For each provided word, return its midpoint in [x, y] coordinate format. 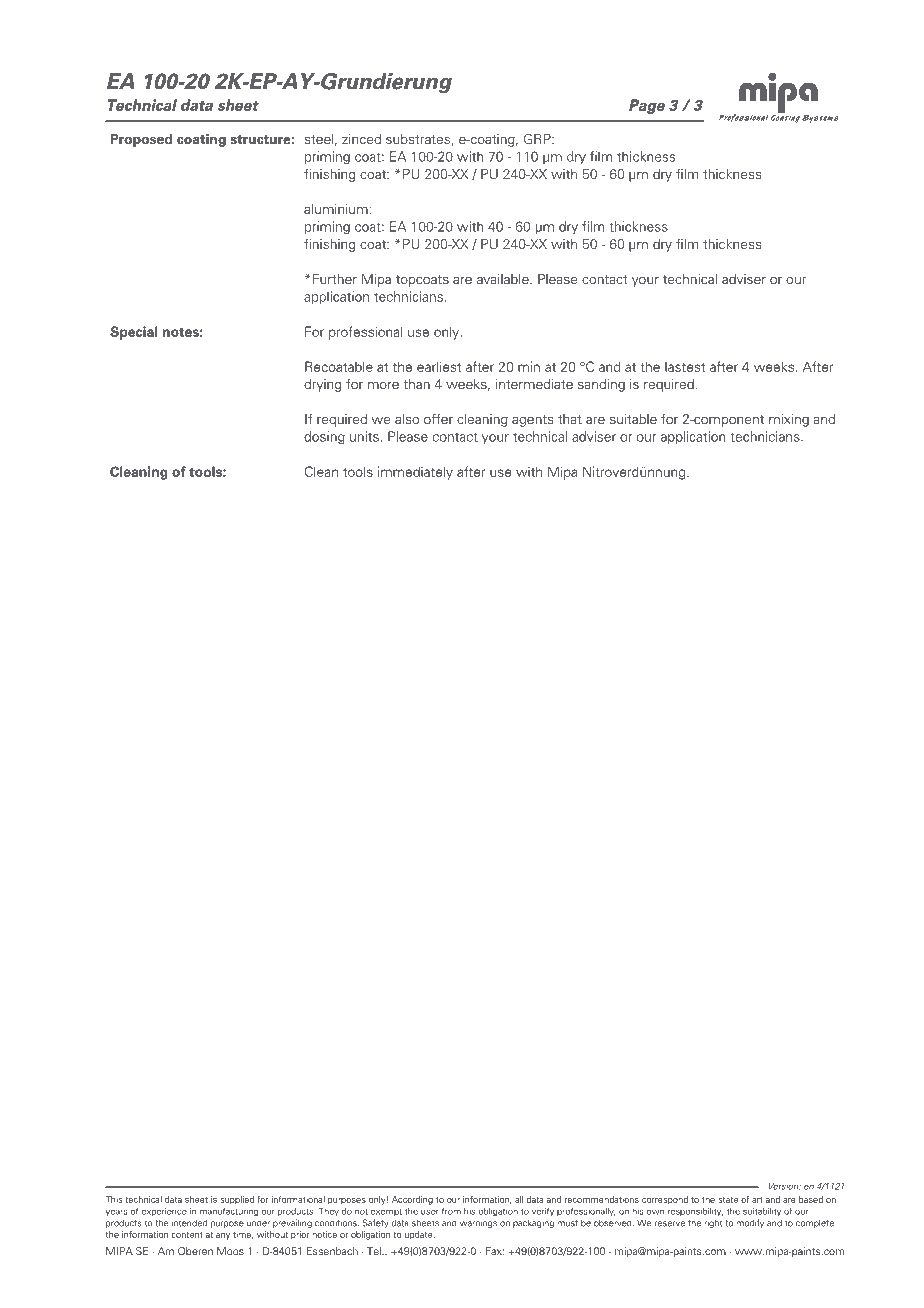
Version [785, 1186]
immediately [415, 473]
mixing [789, 420]
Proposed [141, 140]
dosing [324, 437]
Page [647, 106]
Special [134, 333]
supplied [237, 1200]
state [728, 1200]
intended [189, 1223]
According [412, 1200]
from [451, 1211]
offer [438, 418]
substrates [419, 140]
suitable [633, 419]
